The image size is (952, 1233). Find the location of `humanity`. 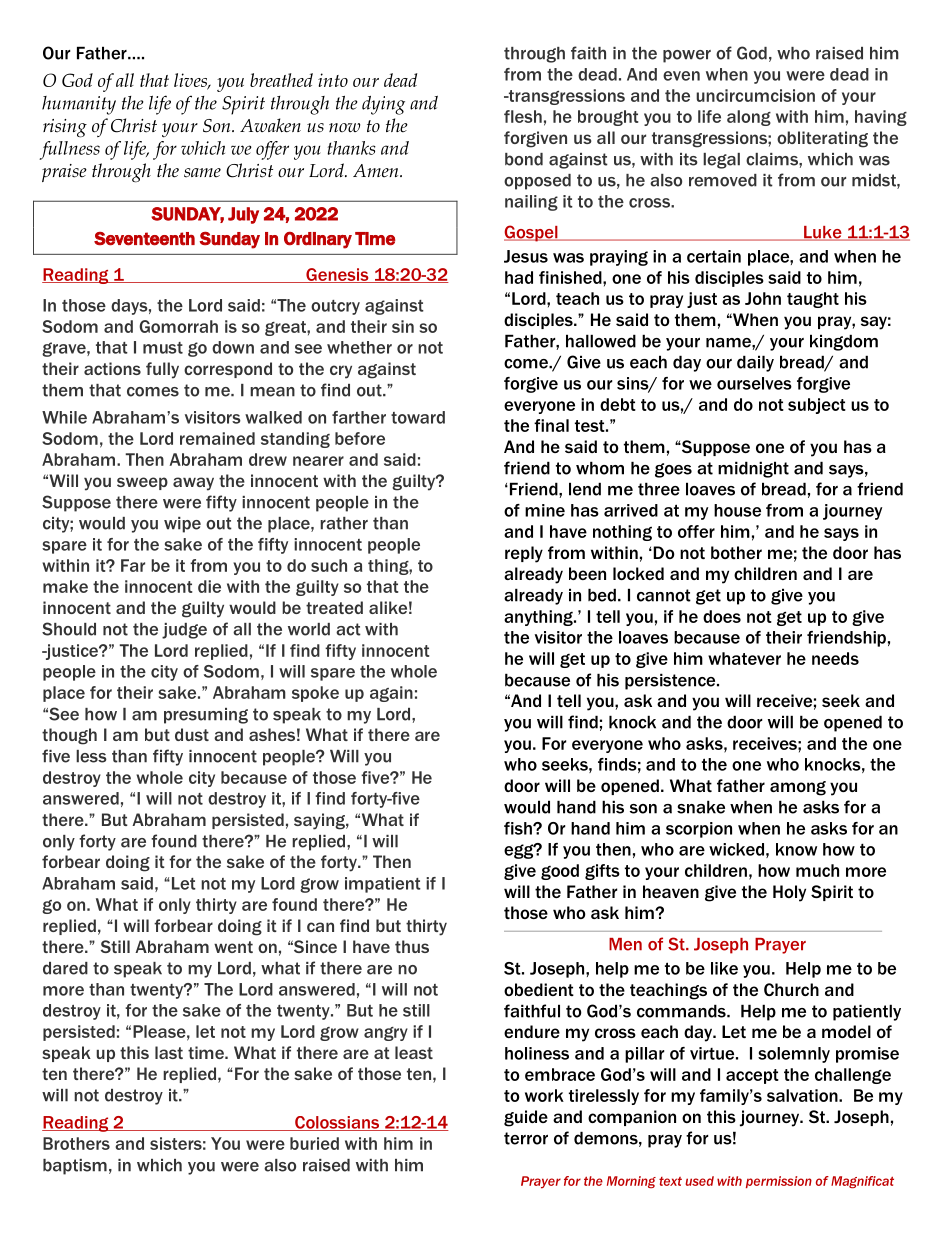

humanity is located at coordinates (79, 105).
